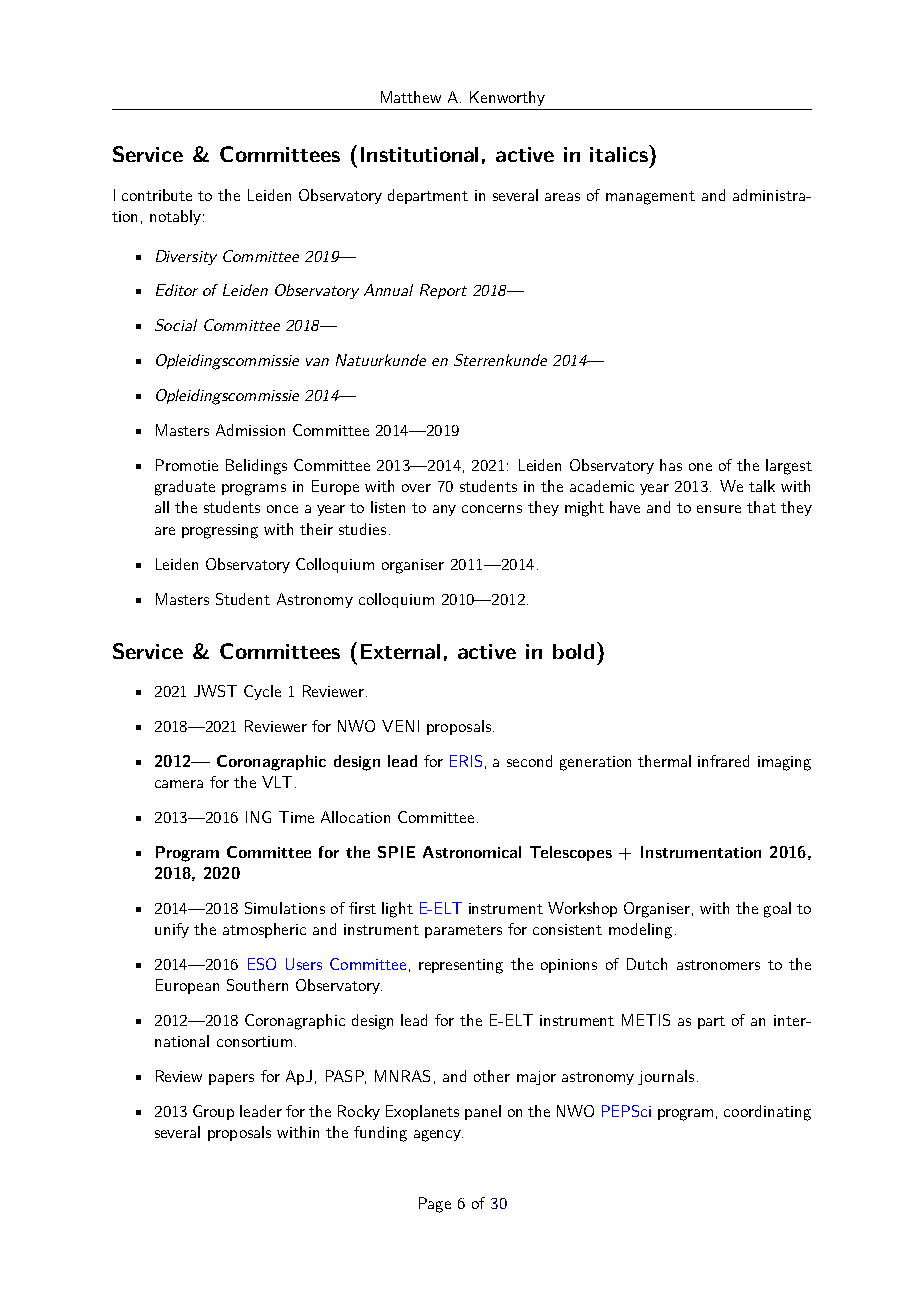 This screenshot has width=924, height=1308. What do you see at coordinates (213, 1112) in the screenshot?
I see `Group` at bounding box center [213, 1112].
